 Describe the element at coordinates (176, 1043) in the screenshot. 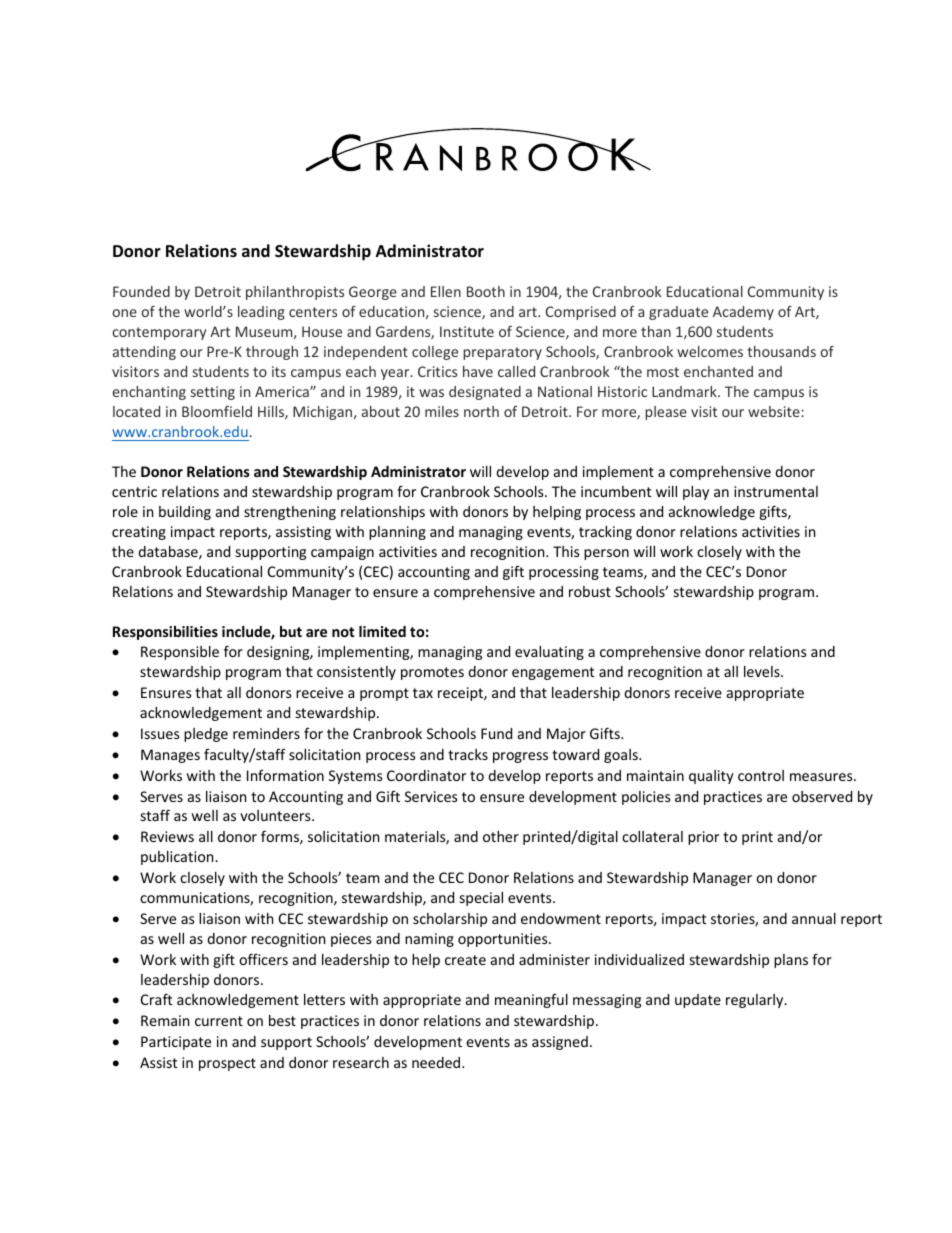

I see `Participate` at that location.
